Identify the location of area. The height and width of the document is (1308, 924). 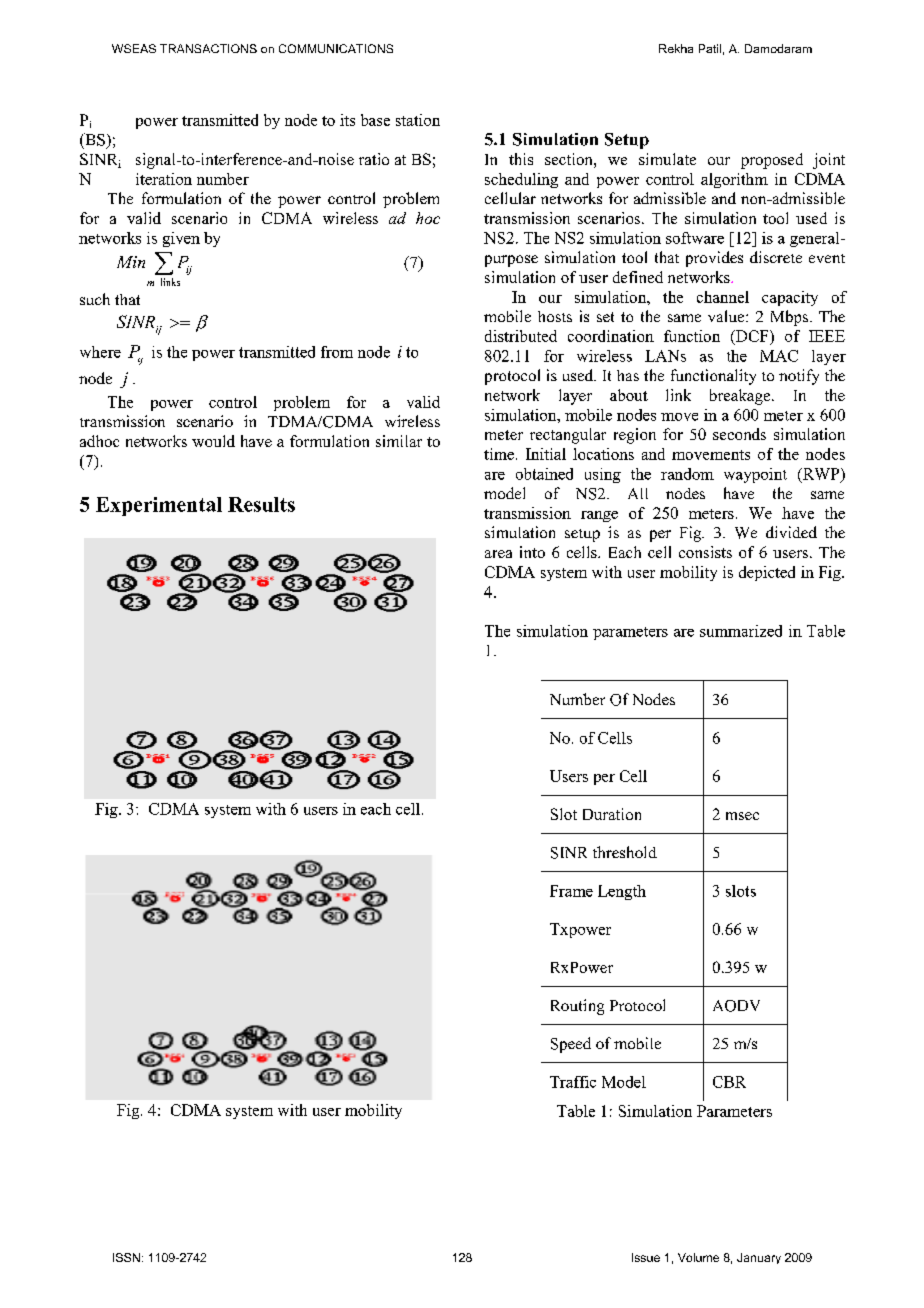
(498, 554).
